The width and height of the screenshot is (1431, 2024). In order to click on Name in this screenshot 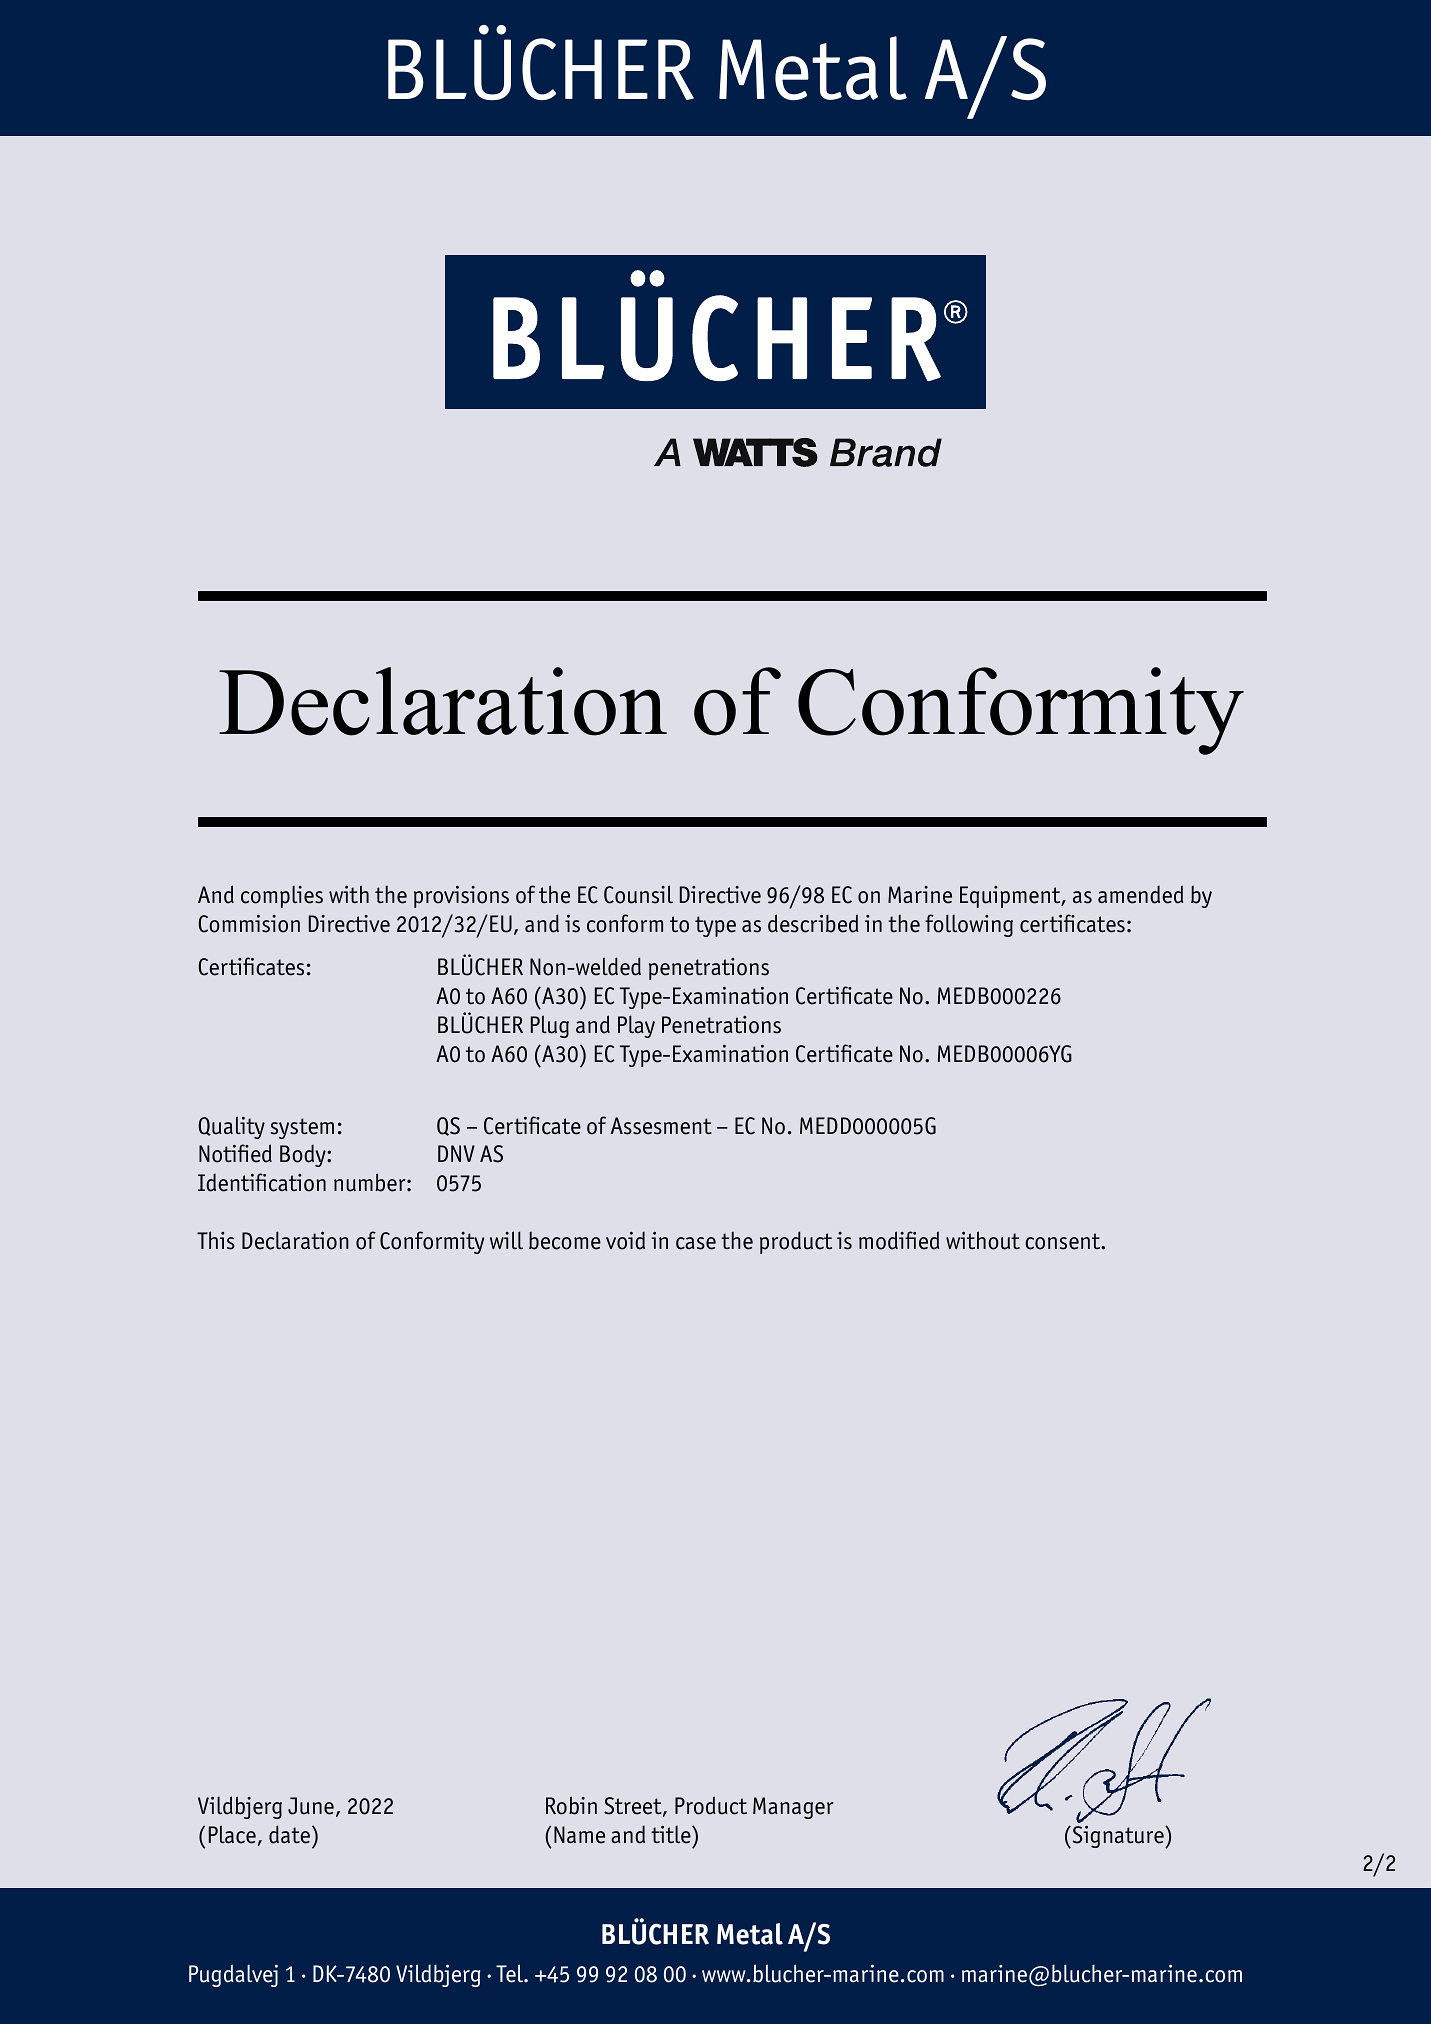, I will do `click(579, 1835)`.
